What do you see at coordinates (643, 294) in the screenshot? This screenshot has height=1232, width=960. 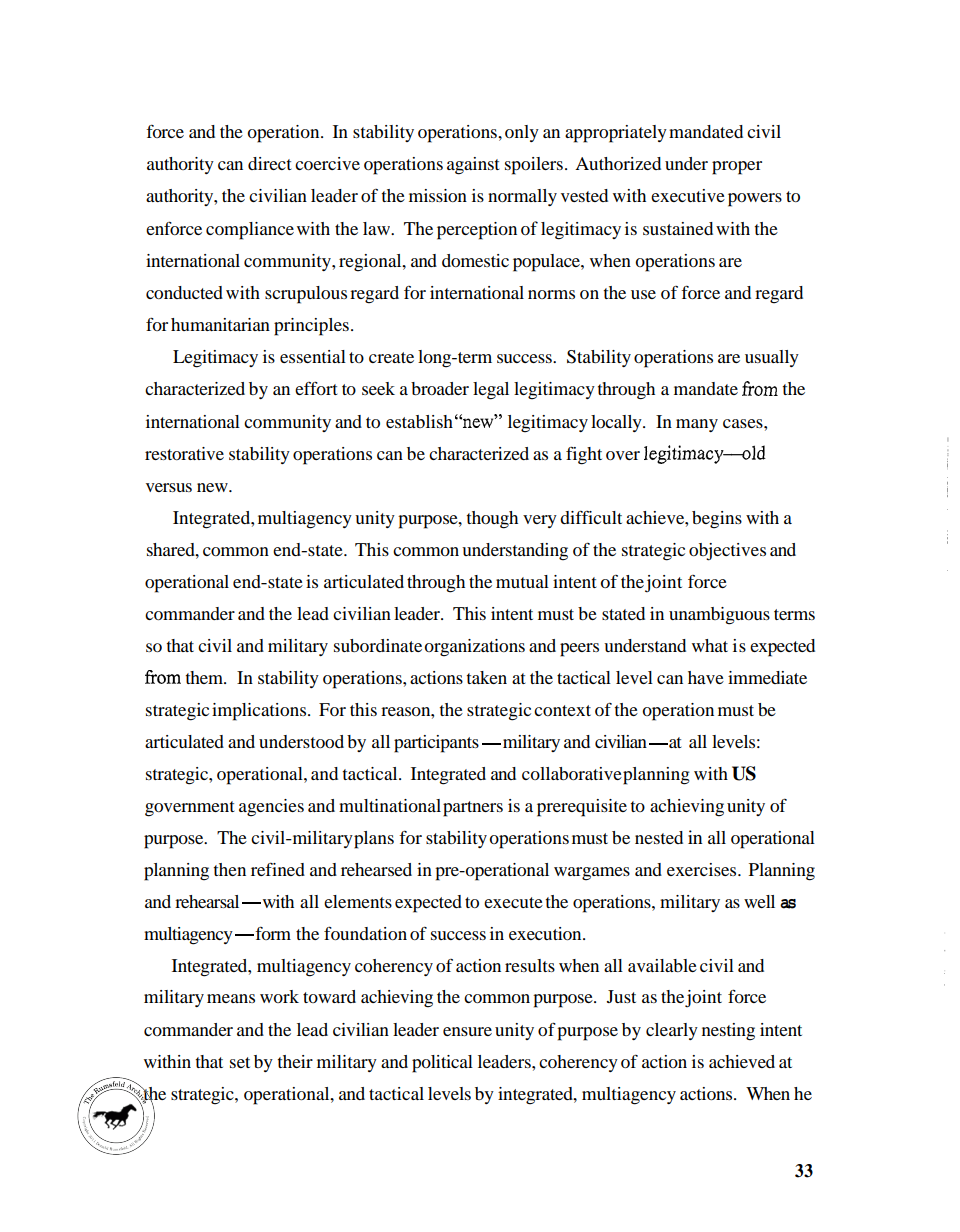 I see `use` at bounding box center [643, 294].
